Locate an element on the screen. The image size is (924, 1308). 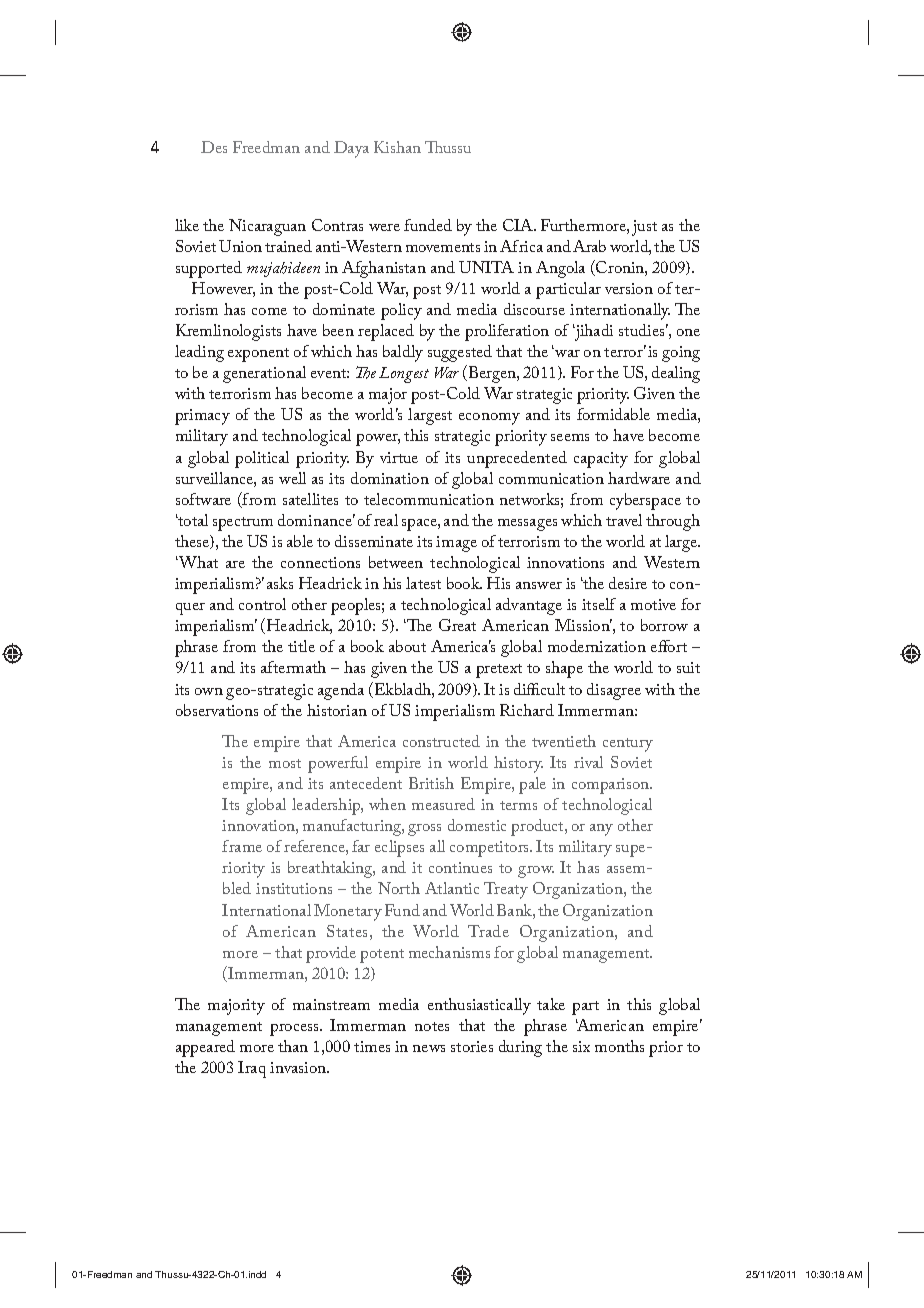
century is located at coordinates (628, 745).
